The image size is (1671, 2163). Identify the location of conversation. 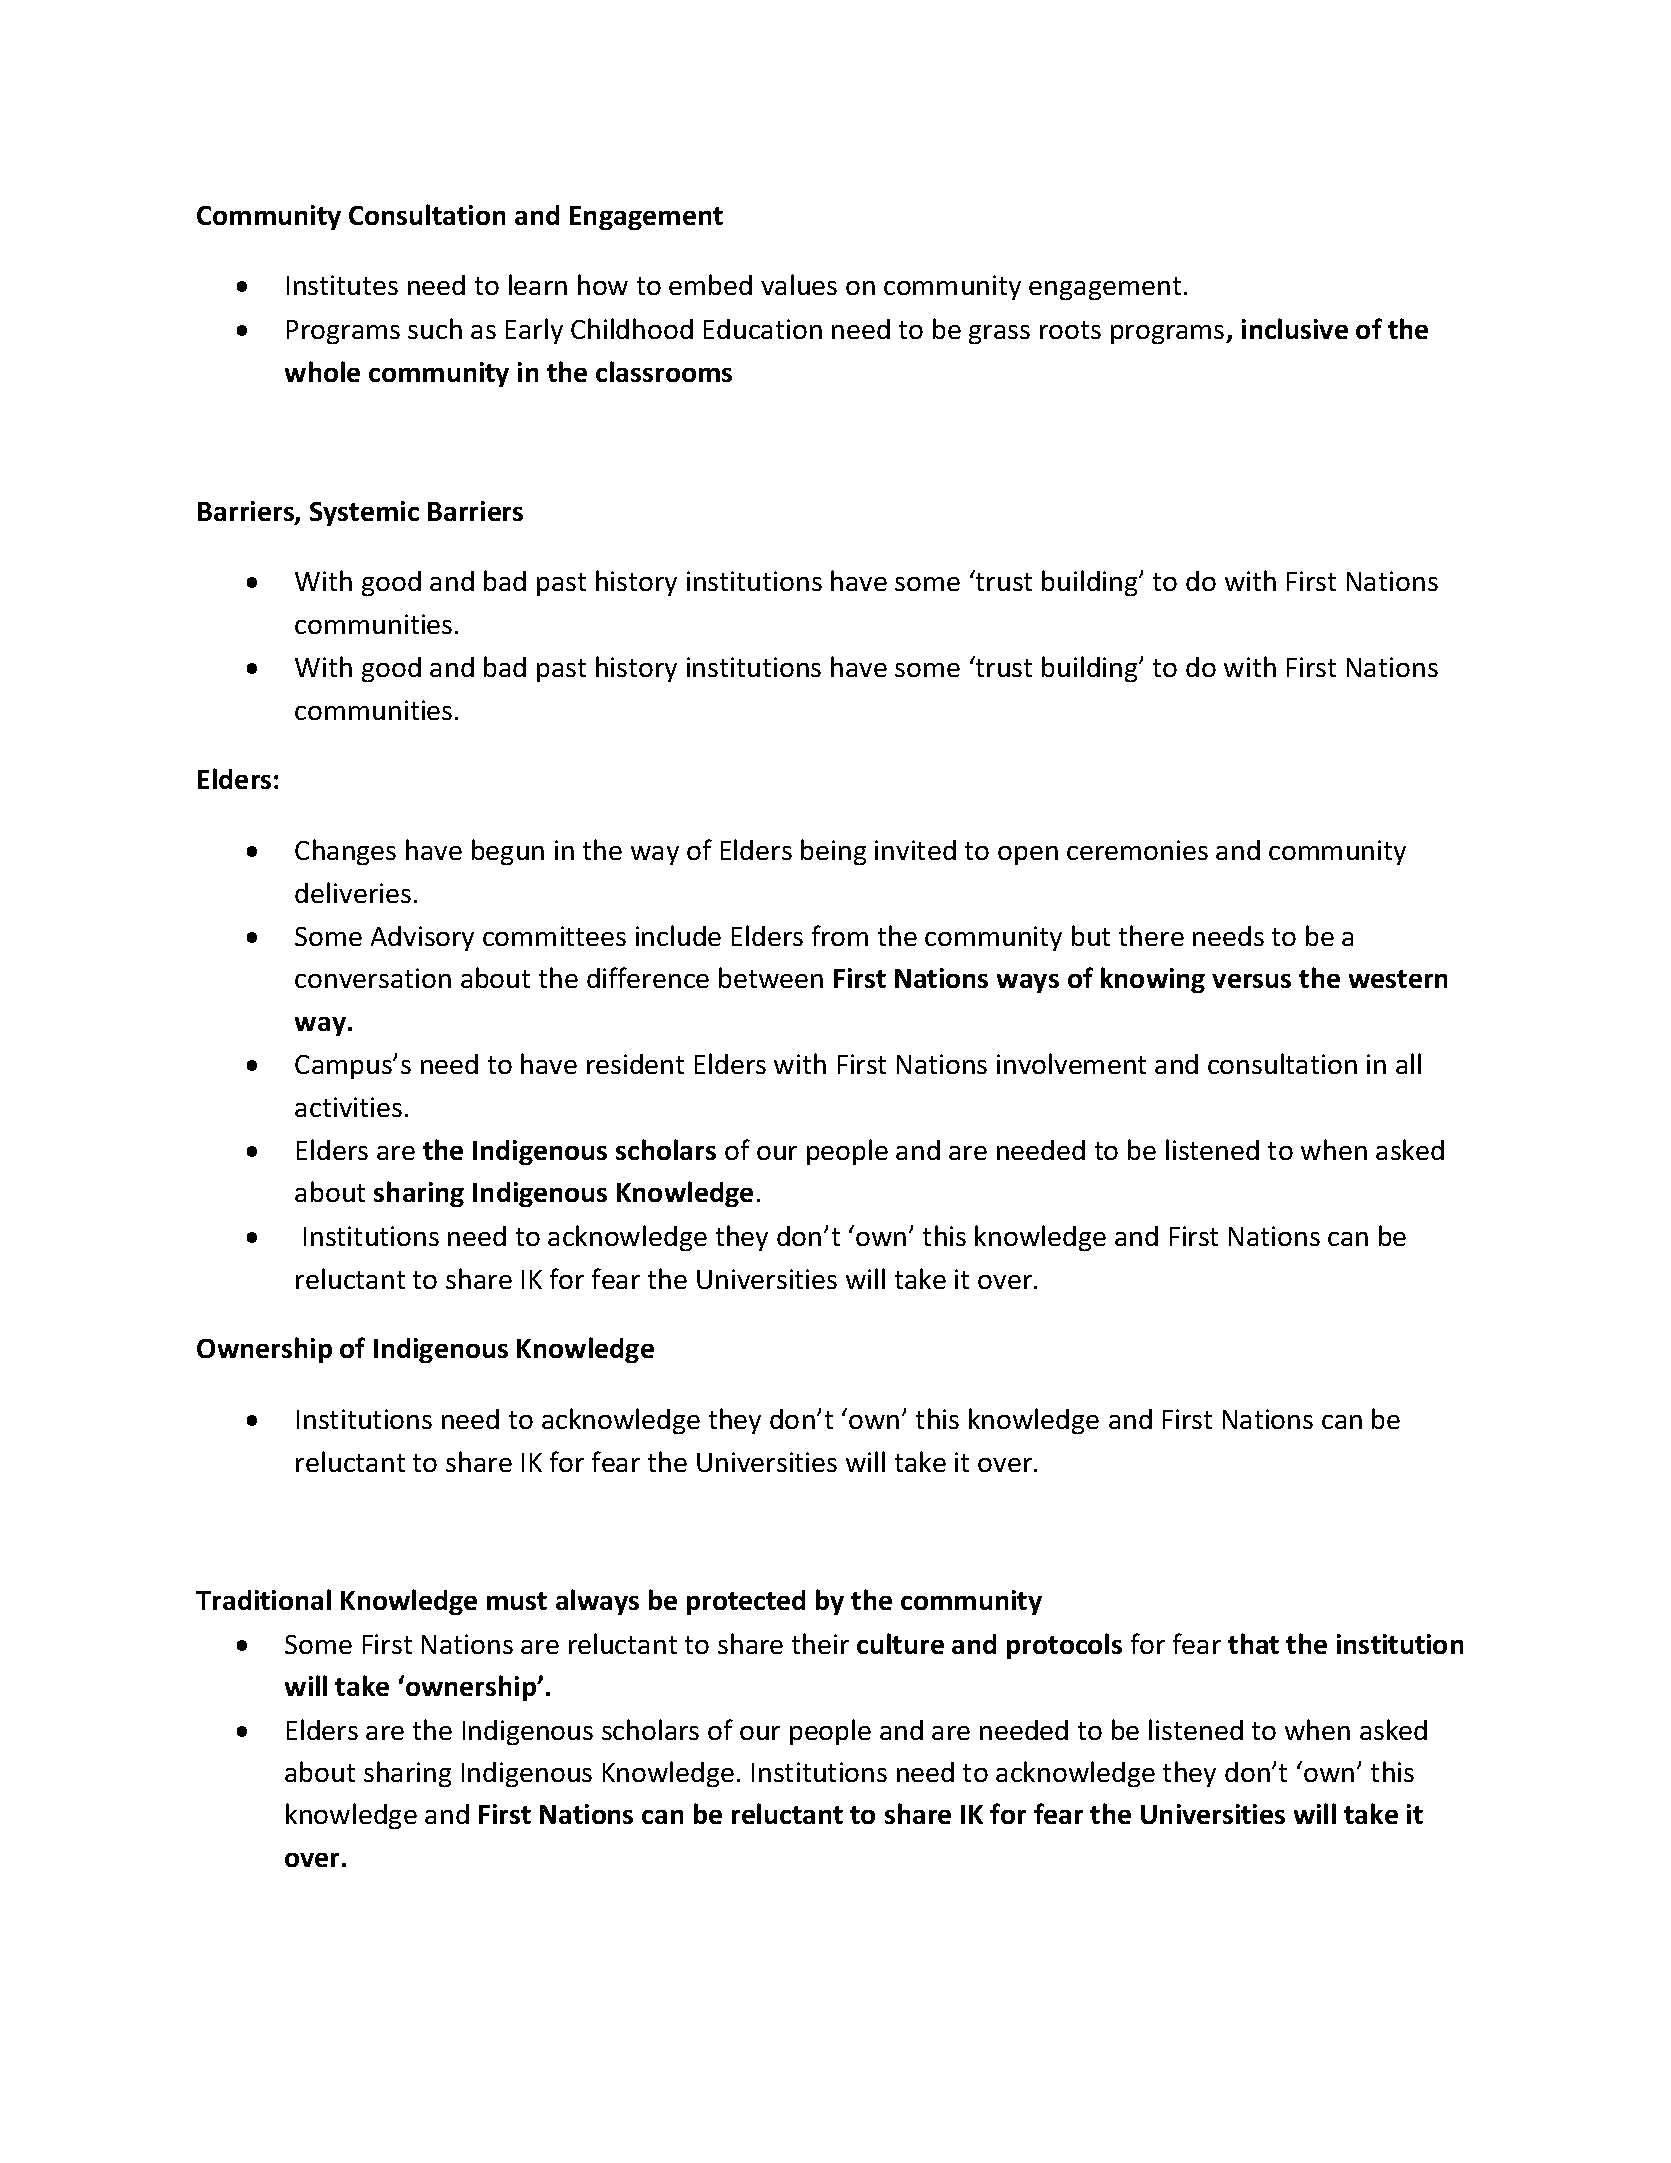
(373, 978).
